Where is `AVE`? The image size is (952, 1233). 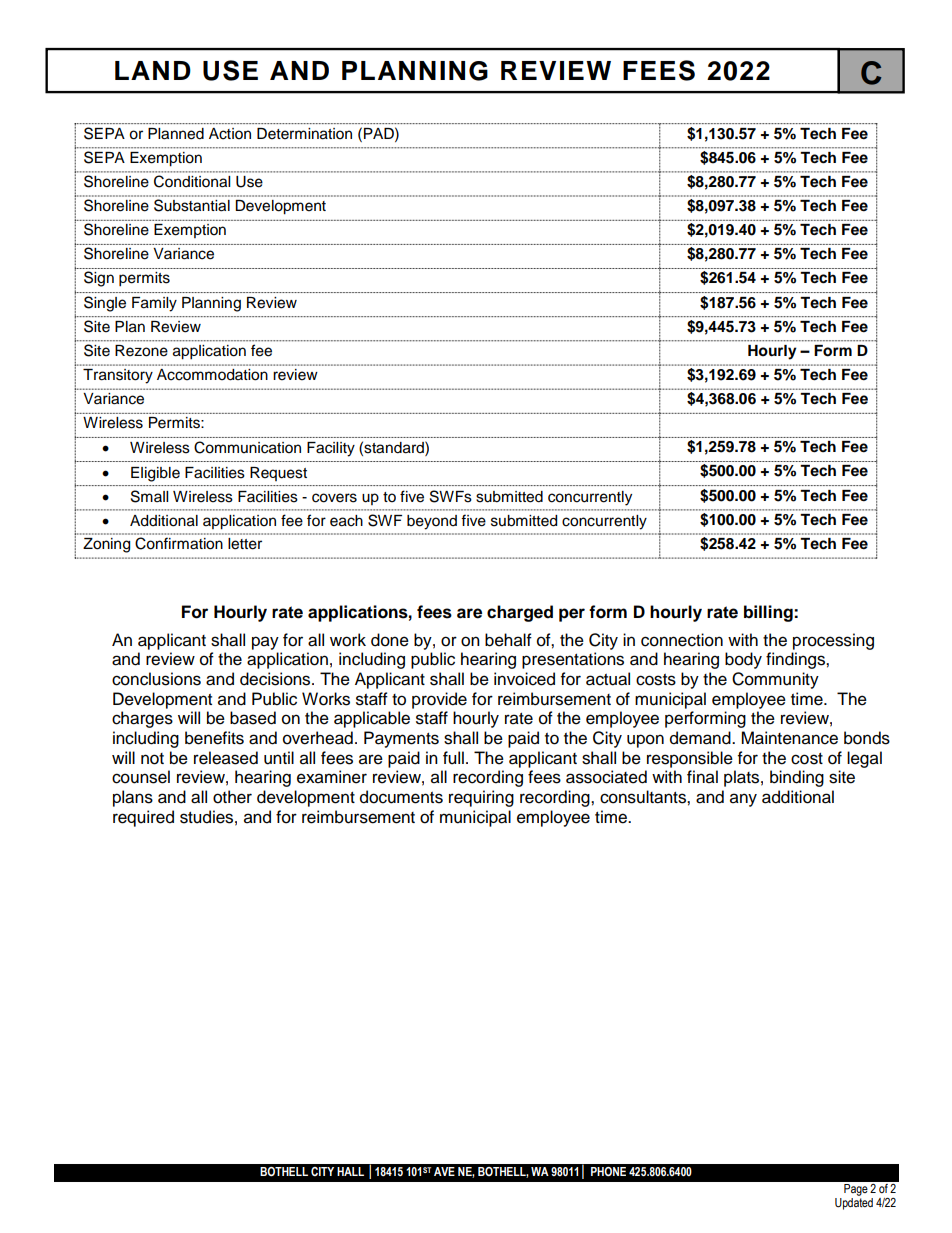
AVE is located at coordinates (444, 1171).
